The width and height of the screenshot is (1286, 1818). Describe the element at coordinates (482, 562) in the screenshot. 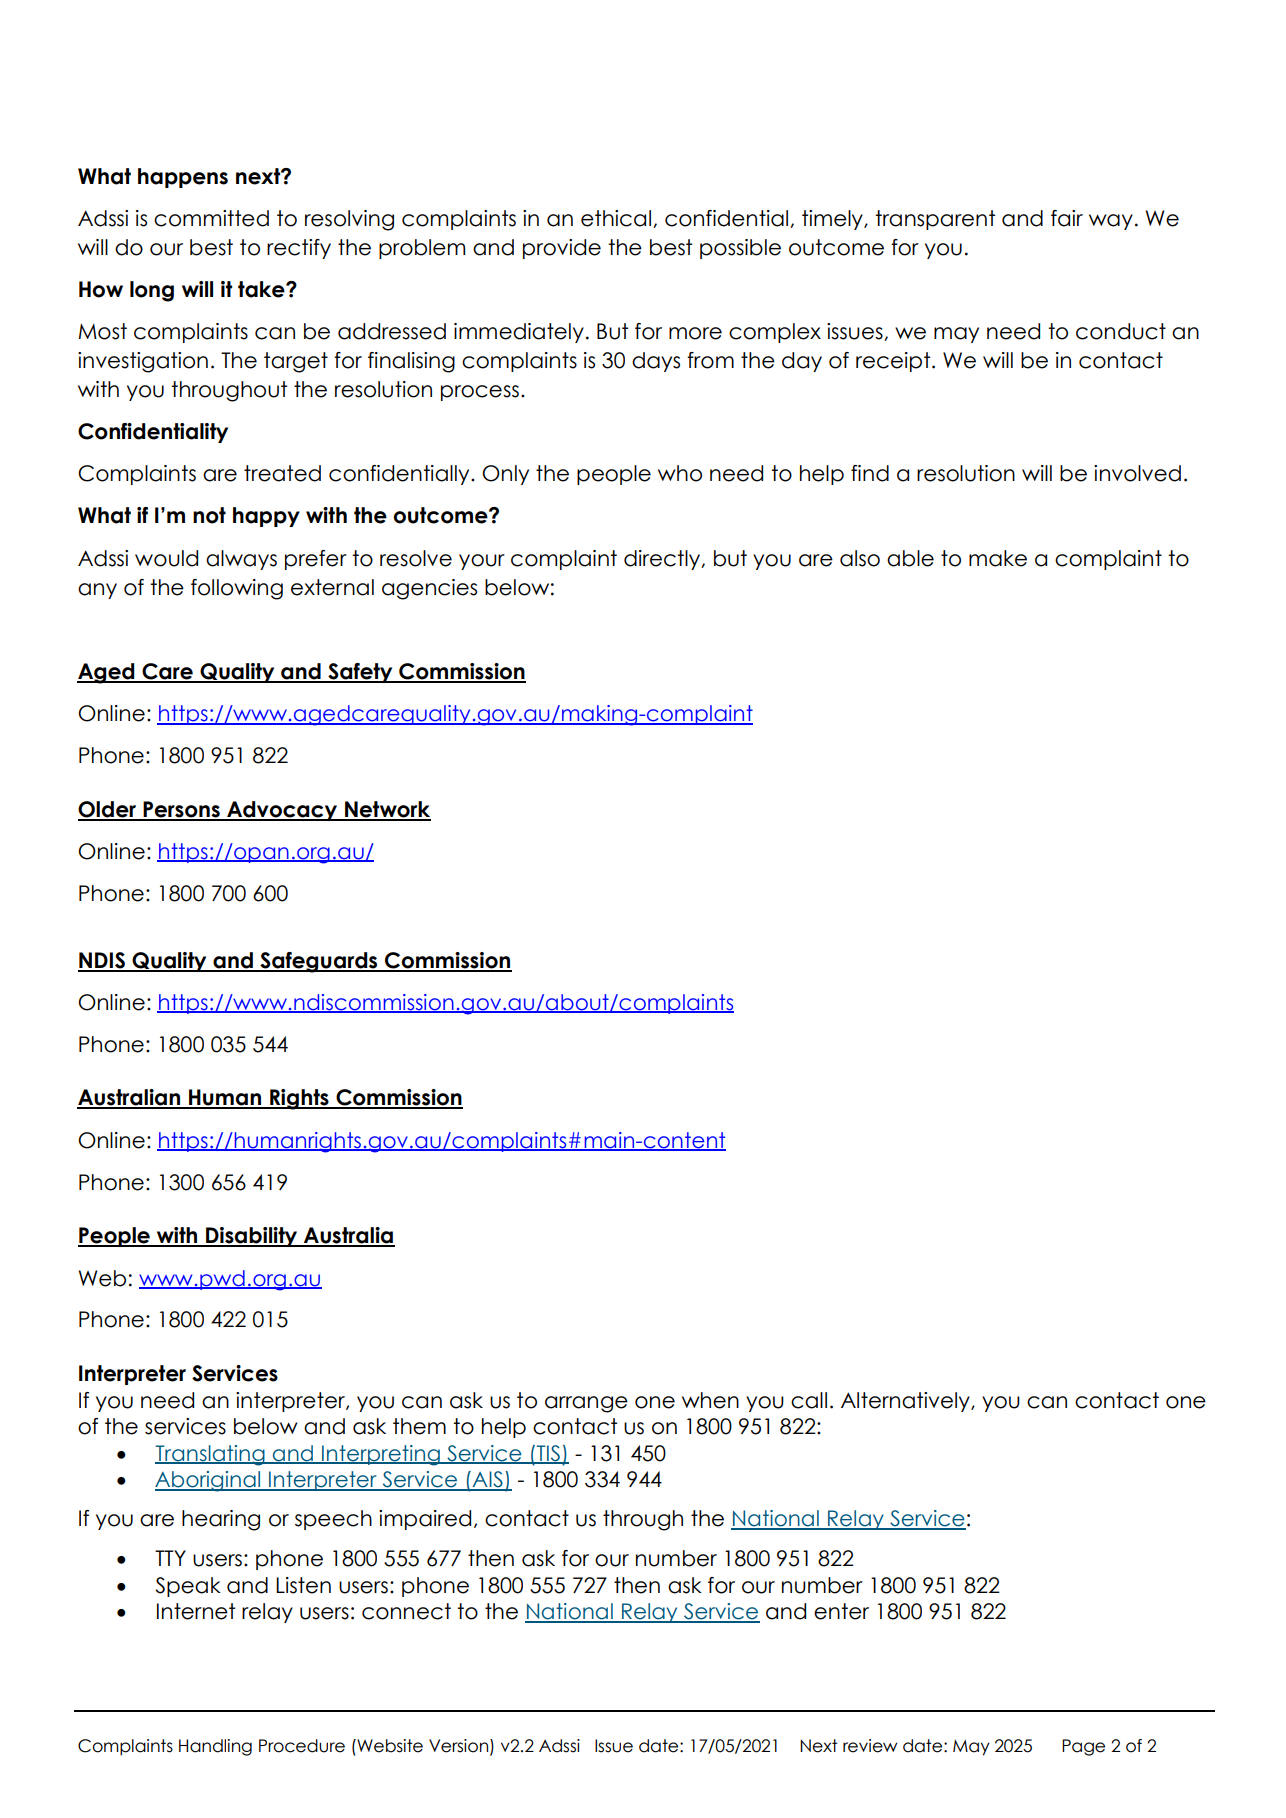

I see `your` at that location.
